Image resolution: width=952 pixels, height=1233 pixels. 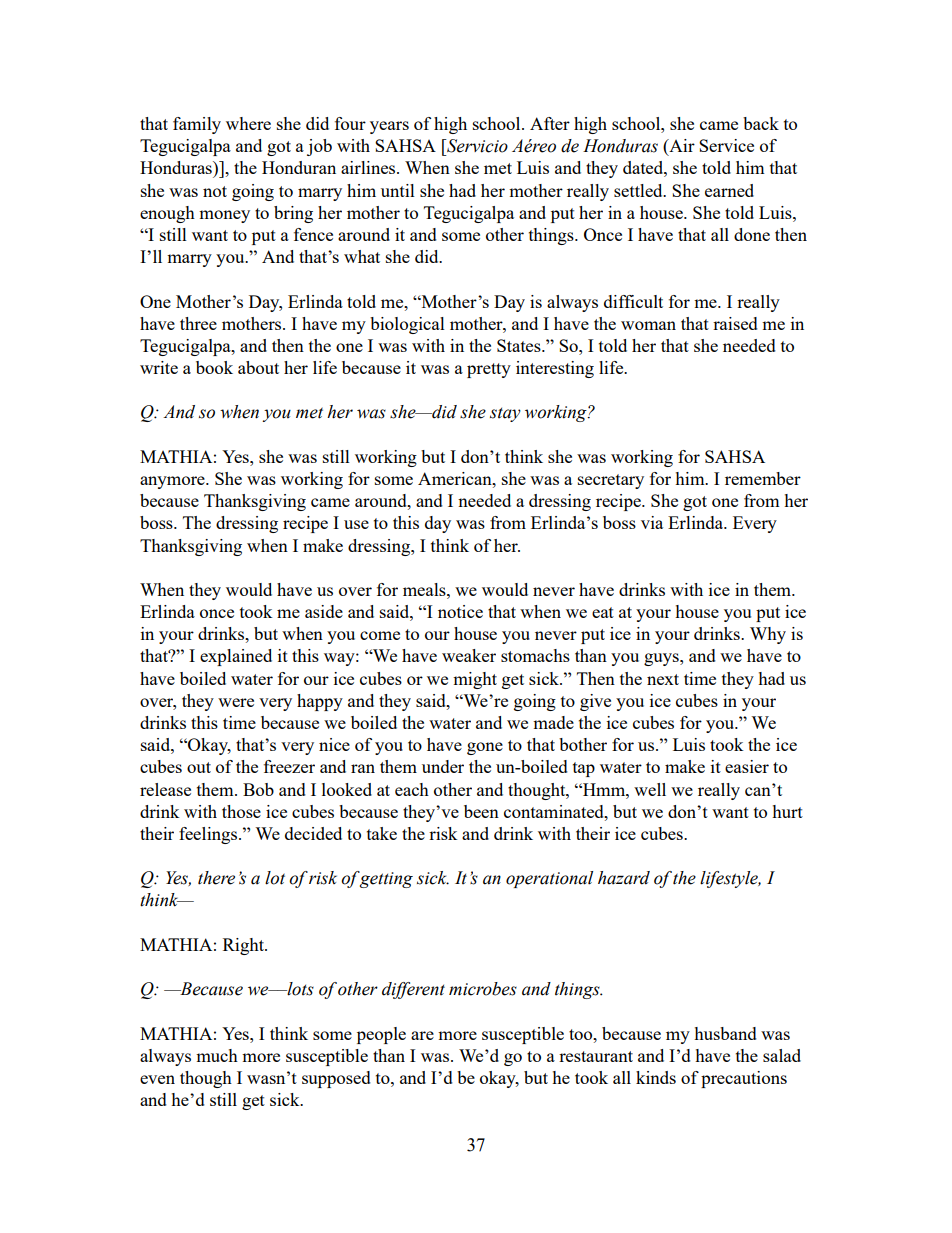 What do you see at coordinates (248, 123) in the document?
I see `where` at bounding box center [248, 123].
